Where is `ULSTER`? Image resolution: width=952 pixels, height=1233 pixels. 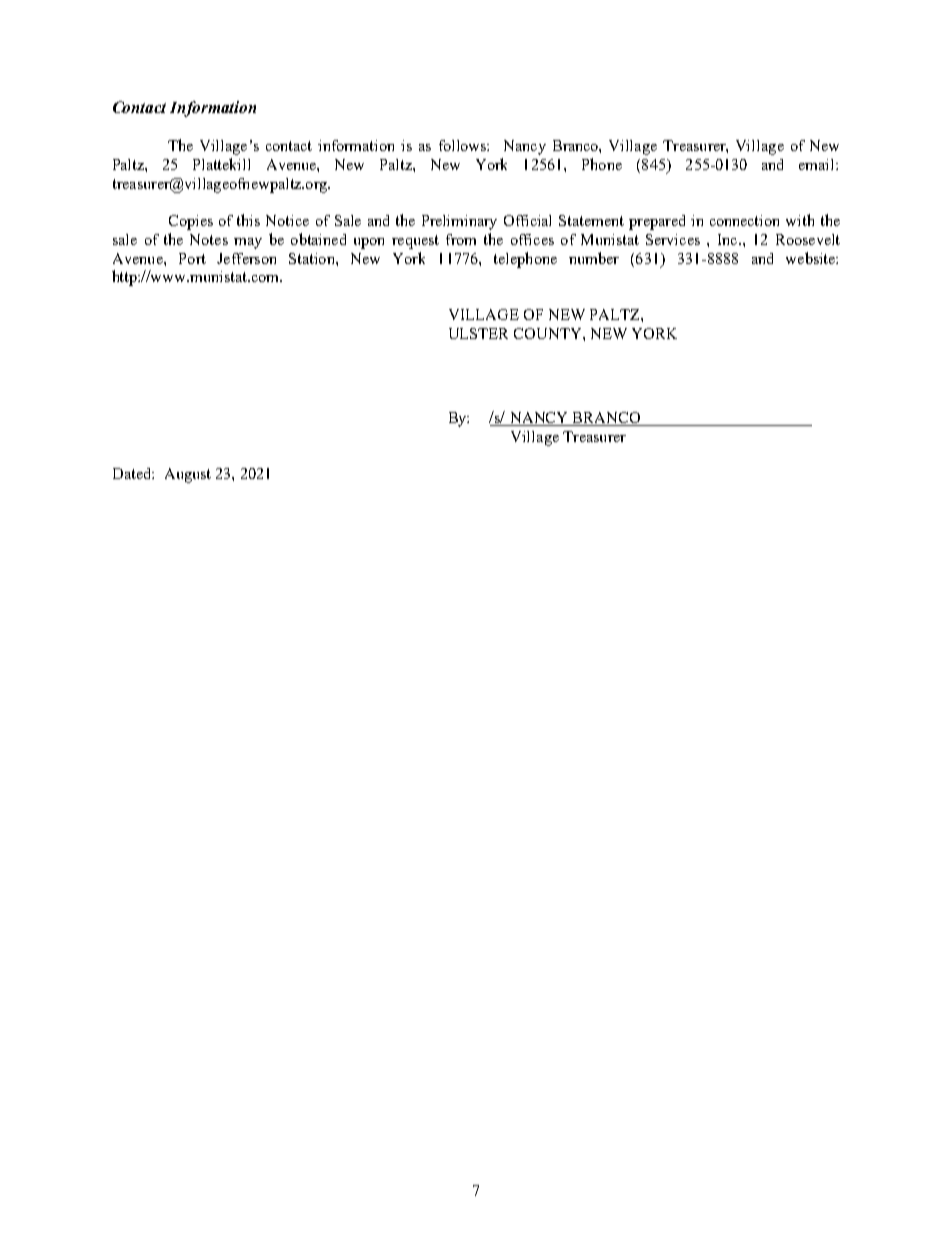
ULSTER is located at coordinates (478, 333).
